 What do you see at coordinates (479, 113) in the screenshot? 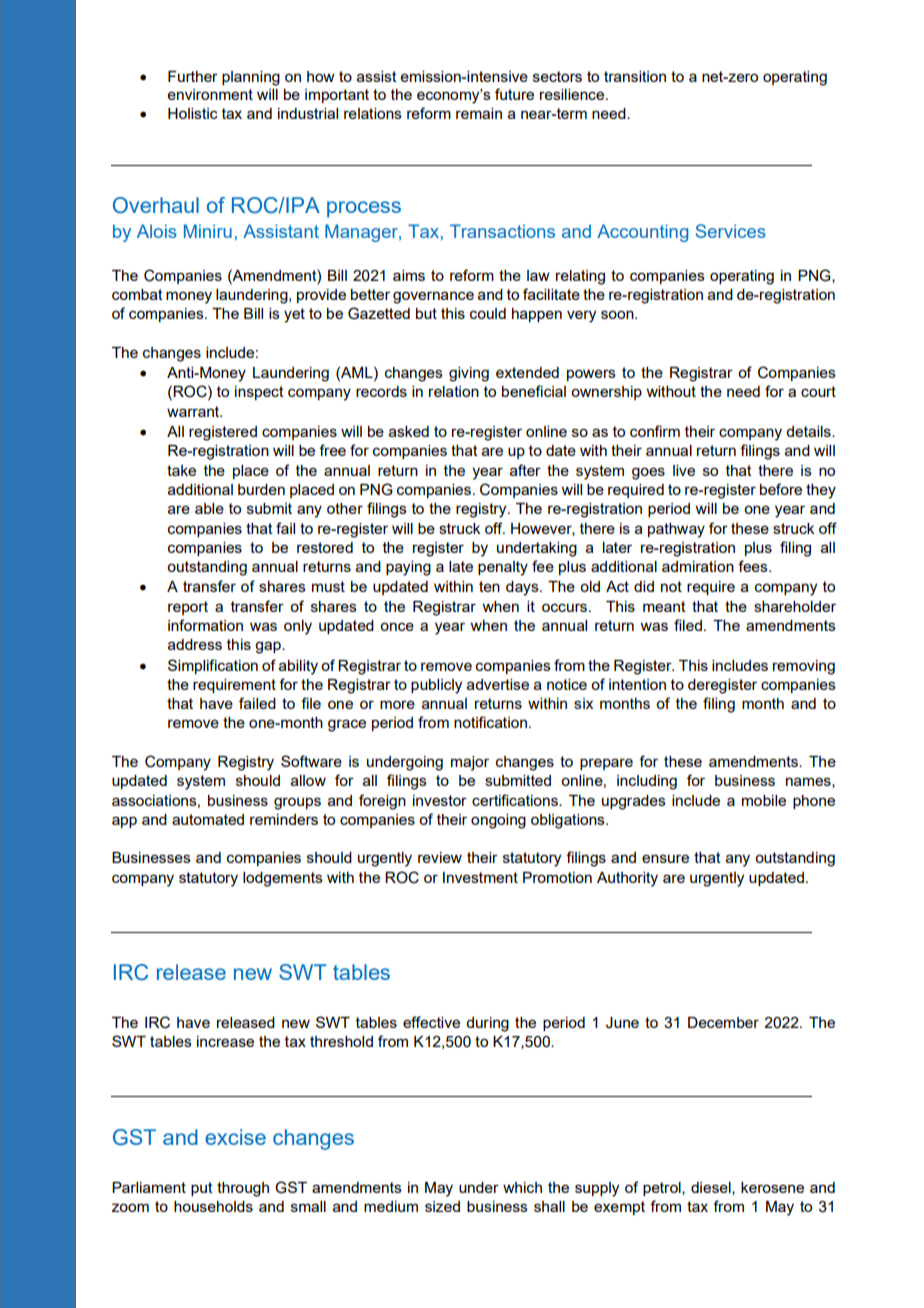
I see `remain` at bounding box center [479, 113].
